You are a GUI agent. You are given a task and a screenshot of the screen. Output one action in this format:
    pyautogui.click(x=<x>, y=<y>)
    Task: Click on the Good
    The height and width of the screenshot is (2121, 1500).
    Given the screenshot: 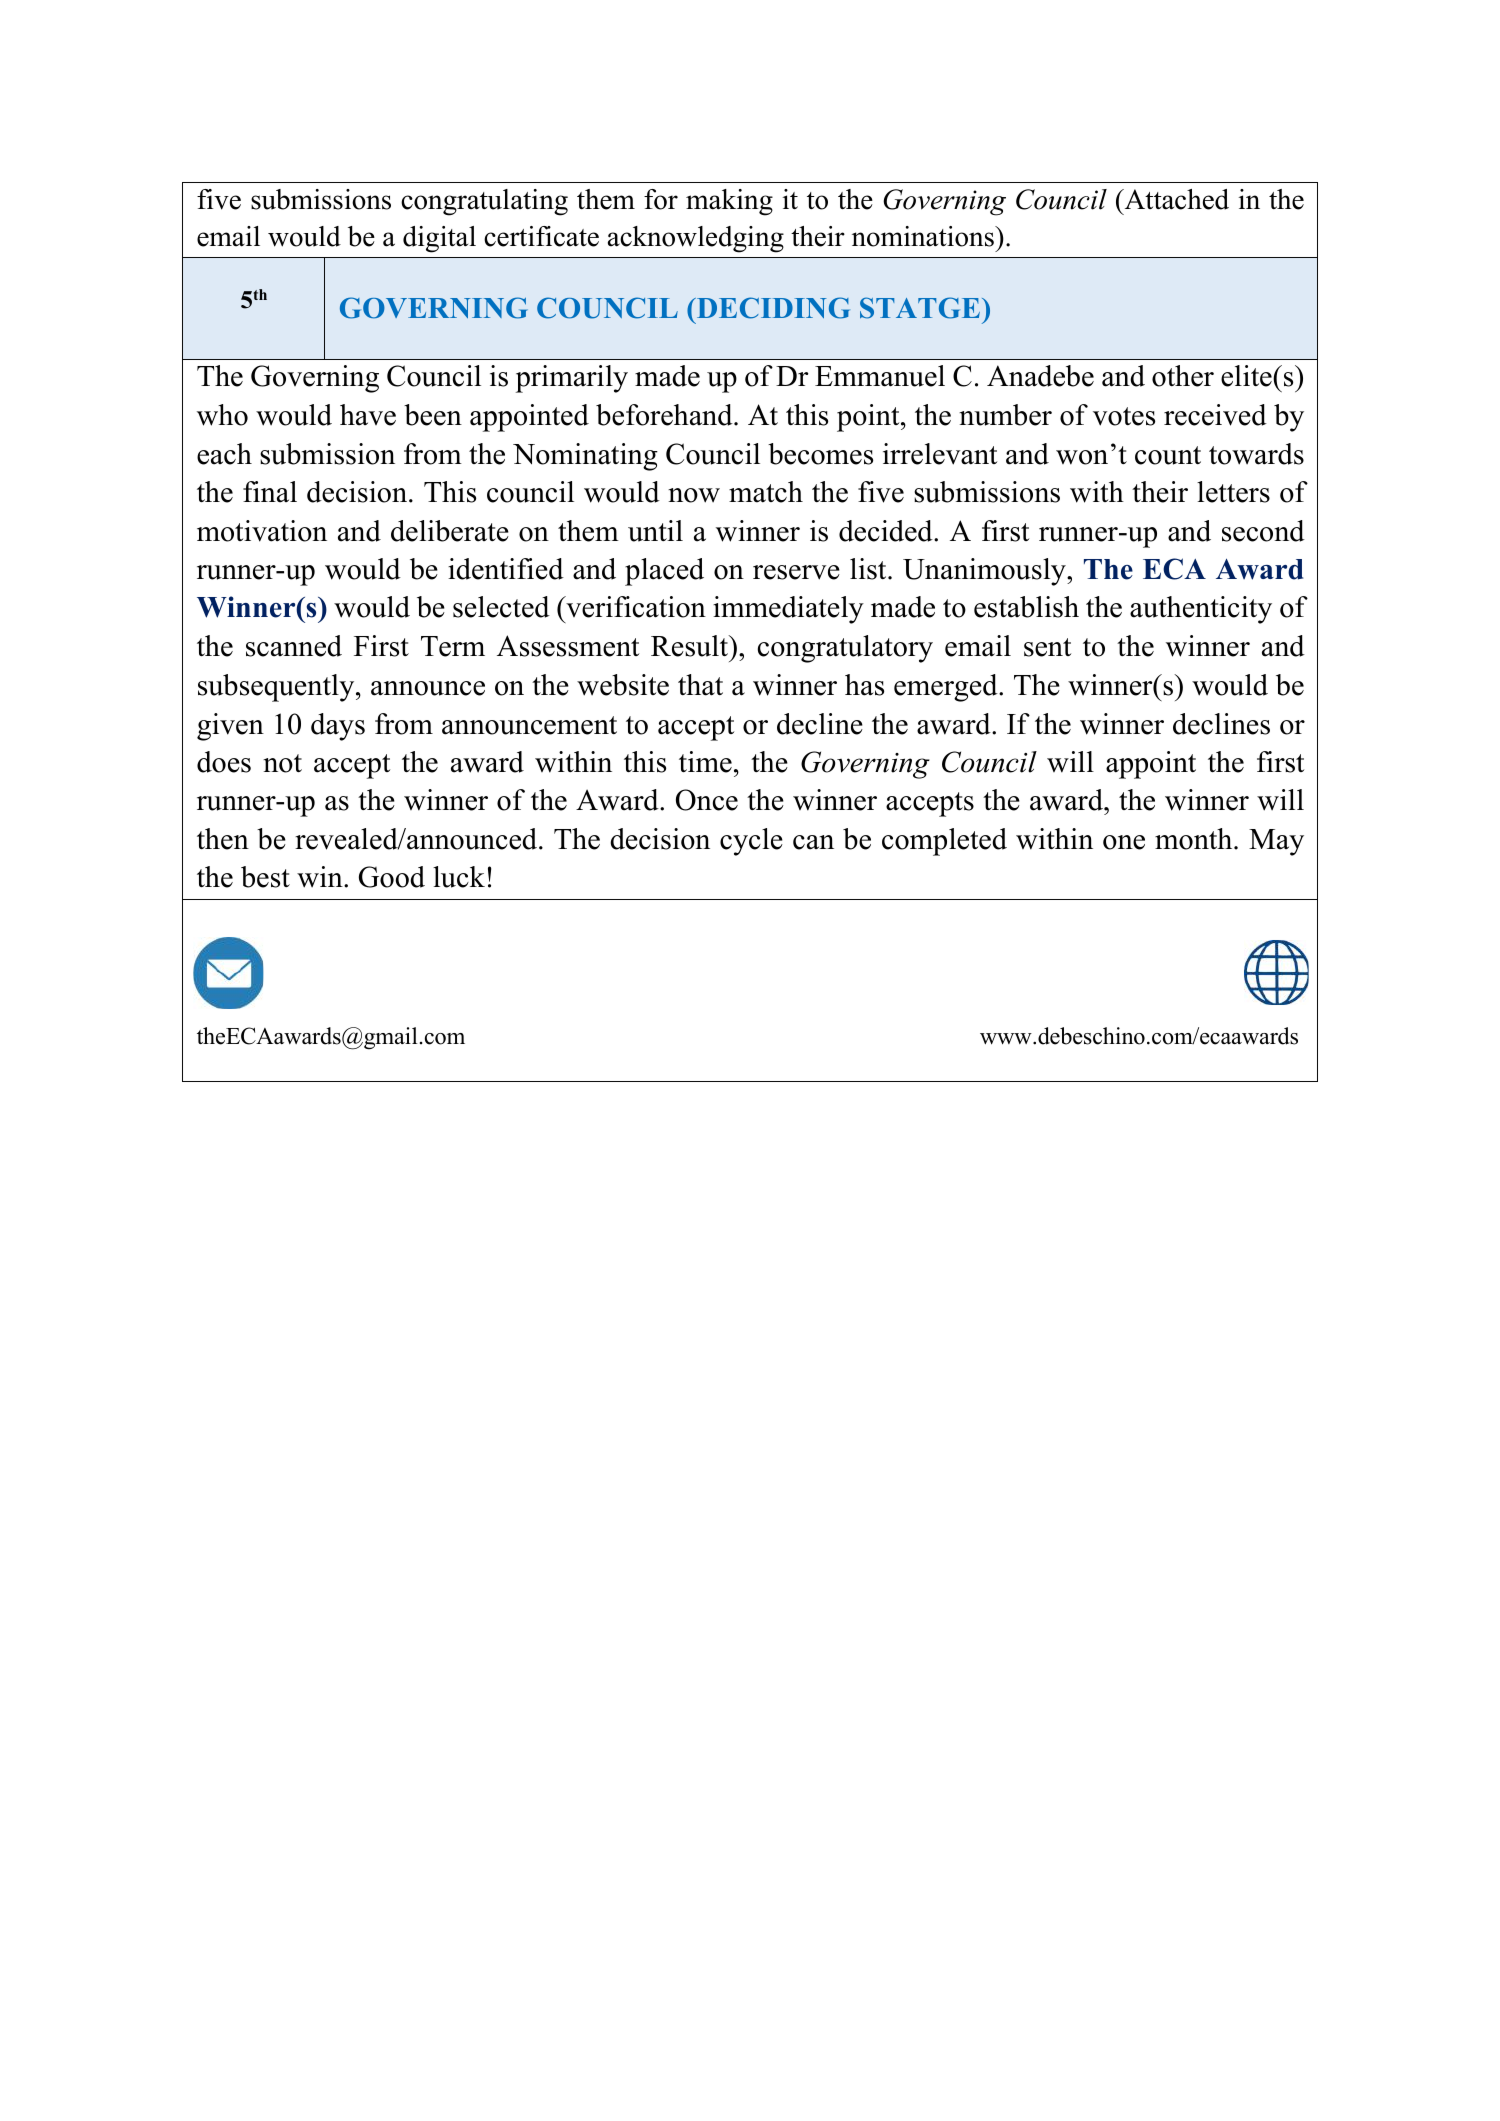 What is the action you would take?
    pyautogui.click(x=392, y=877)
